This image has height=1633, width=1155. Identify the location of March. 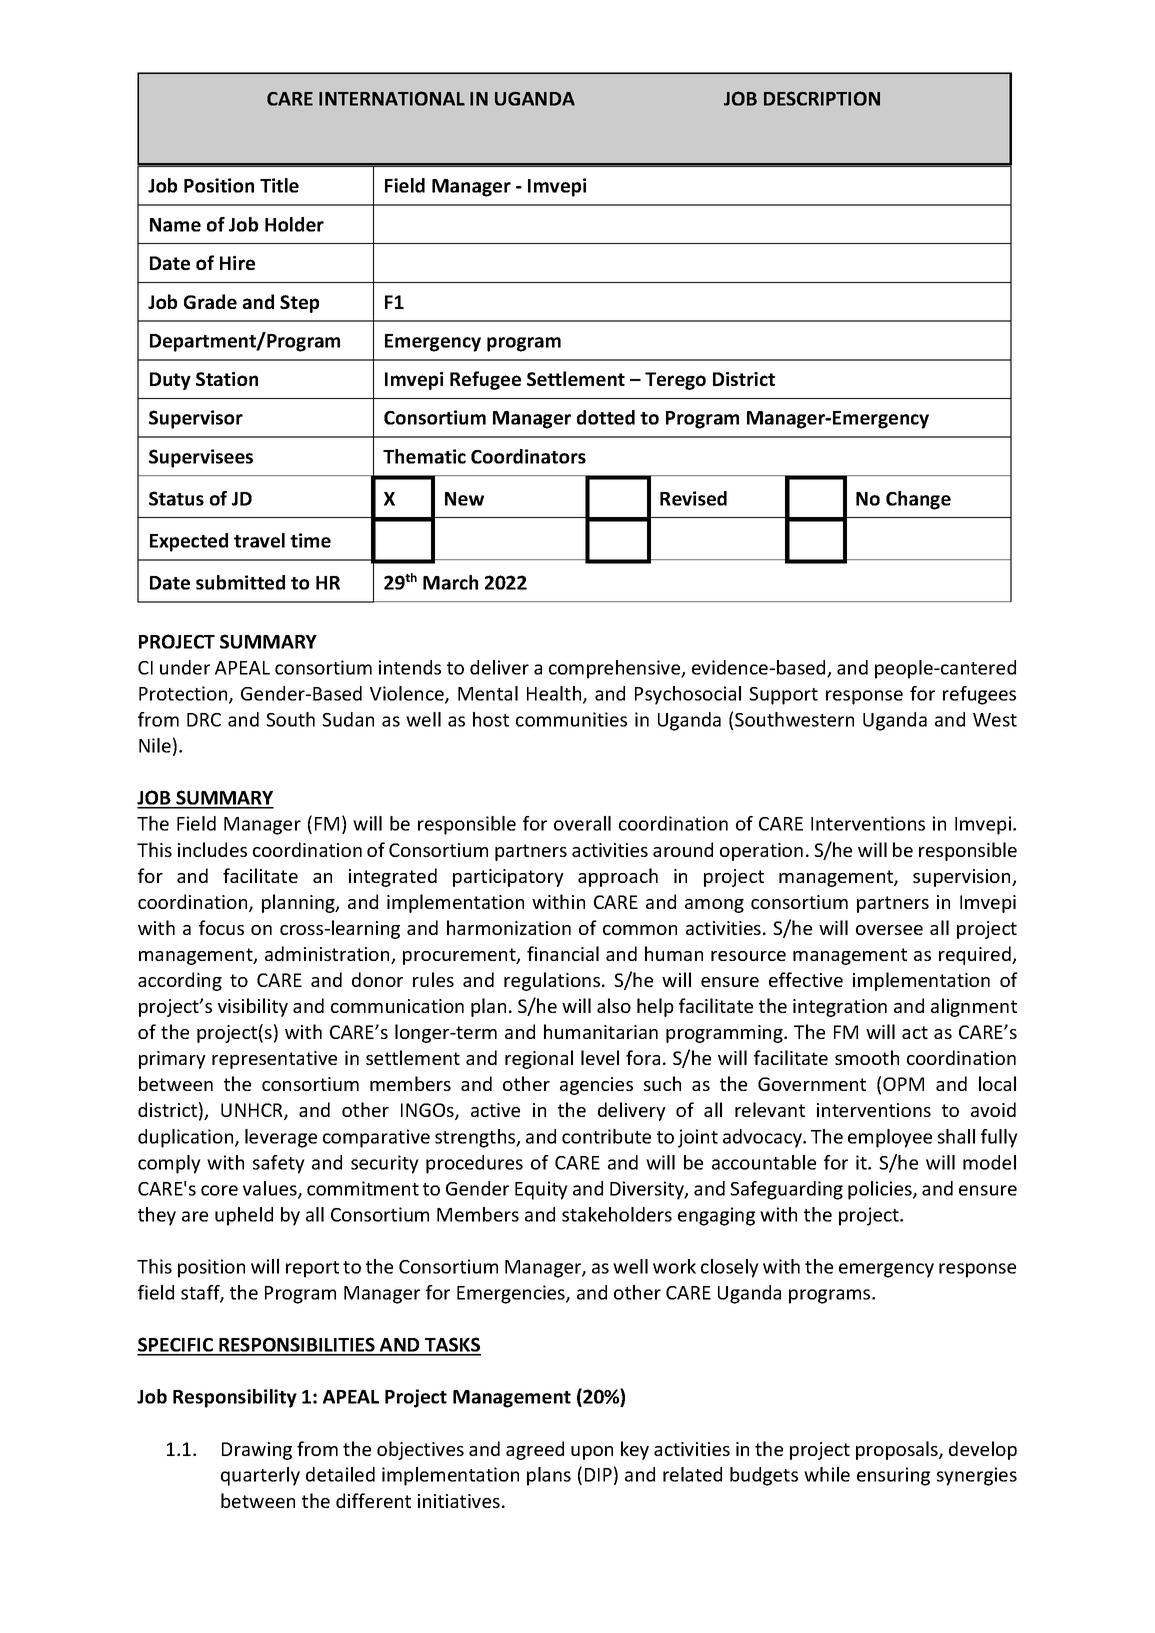
(450, 582).
